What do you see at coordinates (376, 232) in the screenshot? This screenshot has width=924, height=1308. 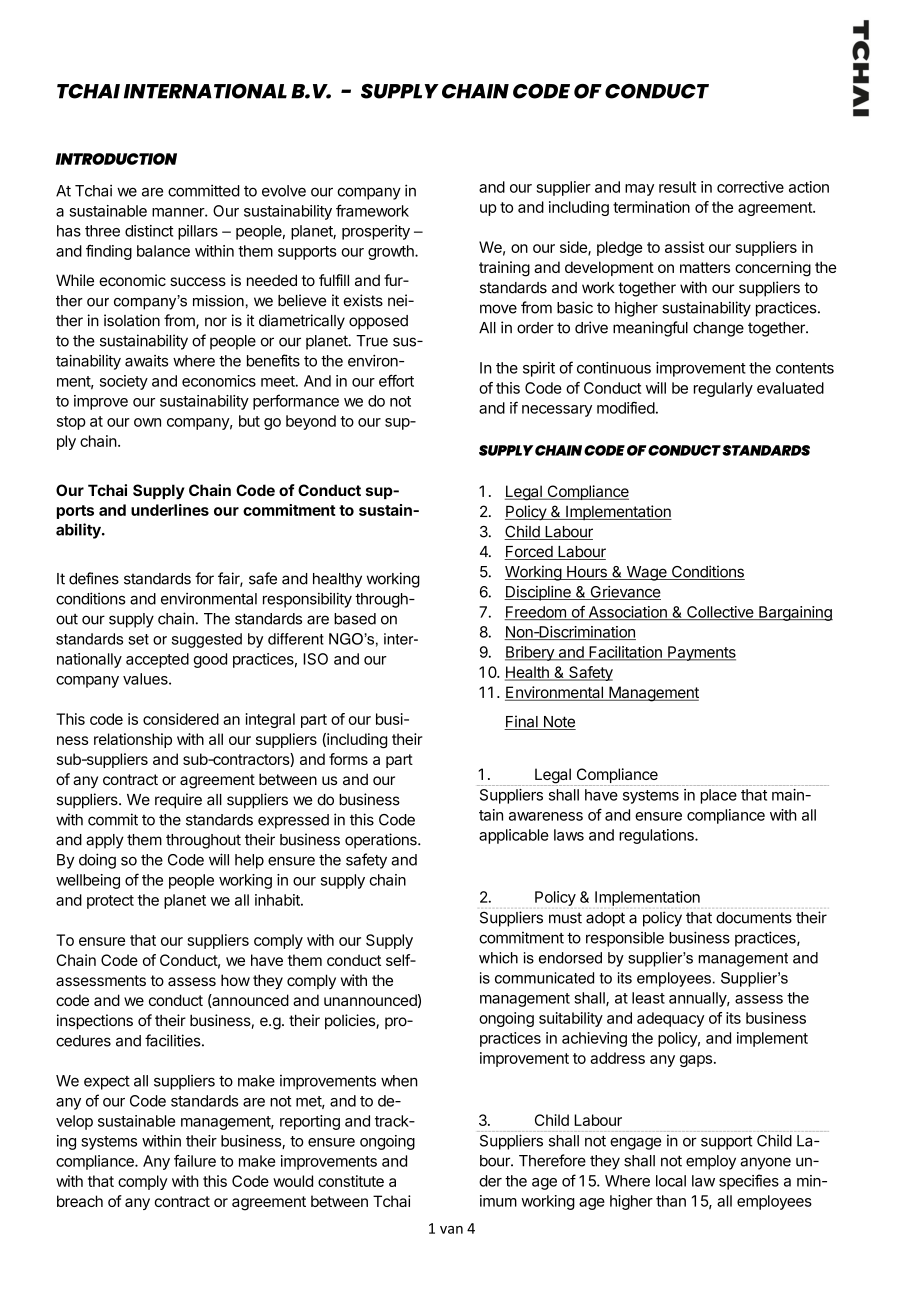 I see `prosperity` at bounding box center [376, 232].
